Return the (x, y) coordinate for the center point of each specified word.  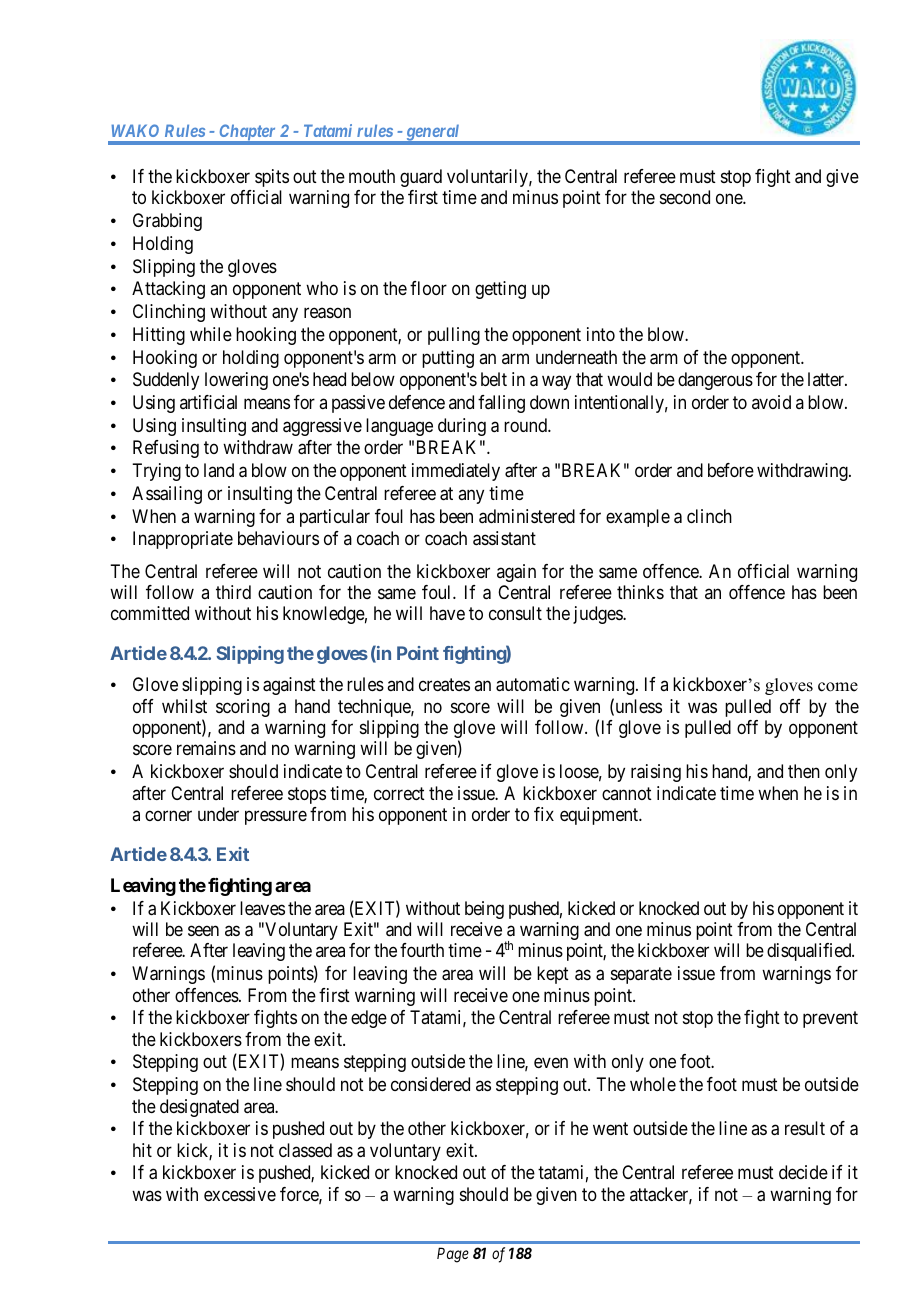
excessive (240, 1194)
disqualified (810, 952)
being (484, 910)
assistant (504, 538)
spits (272, 178)
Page (453, 1255)
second (685, 197)
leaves (262, 908)
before (731, 470)
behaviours (278, 538)
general (432, 134)
